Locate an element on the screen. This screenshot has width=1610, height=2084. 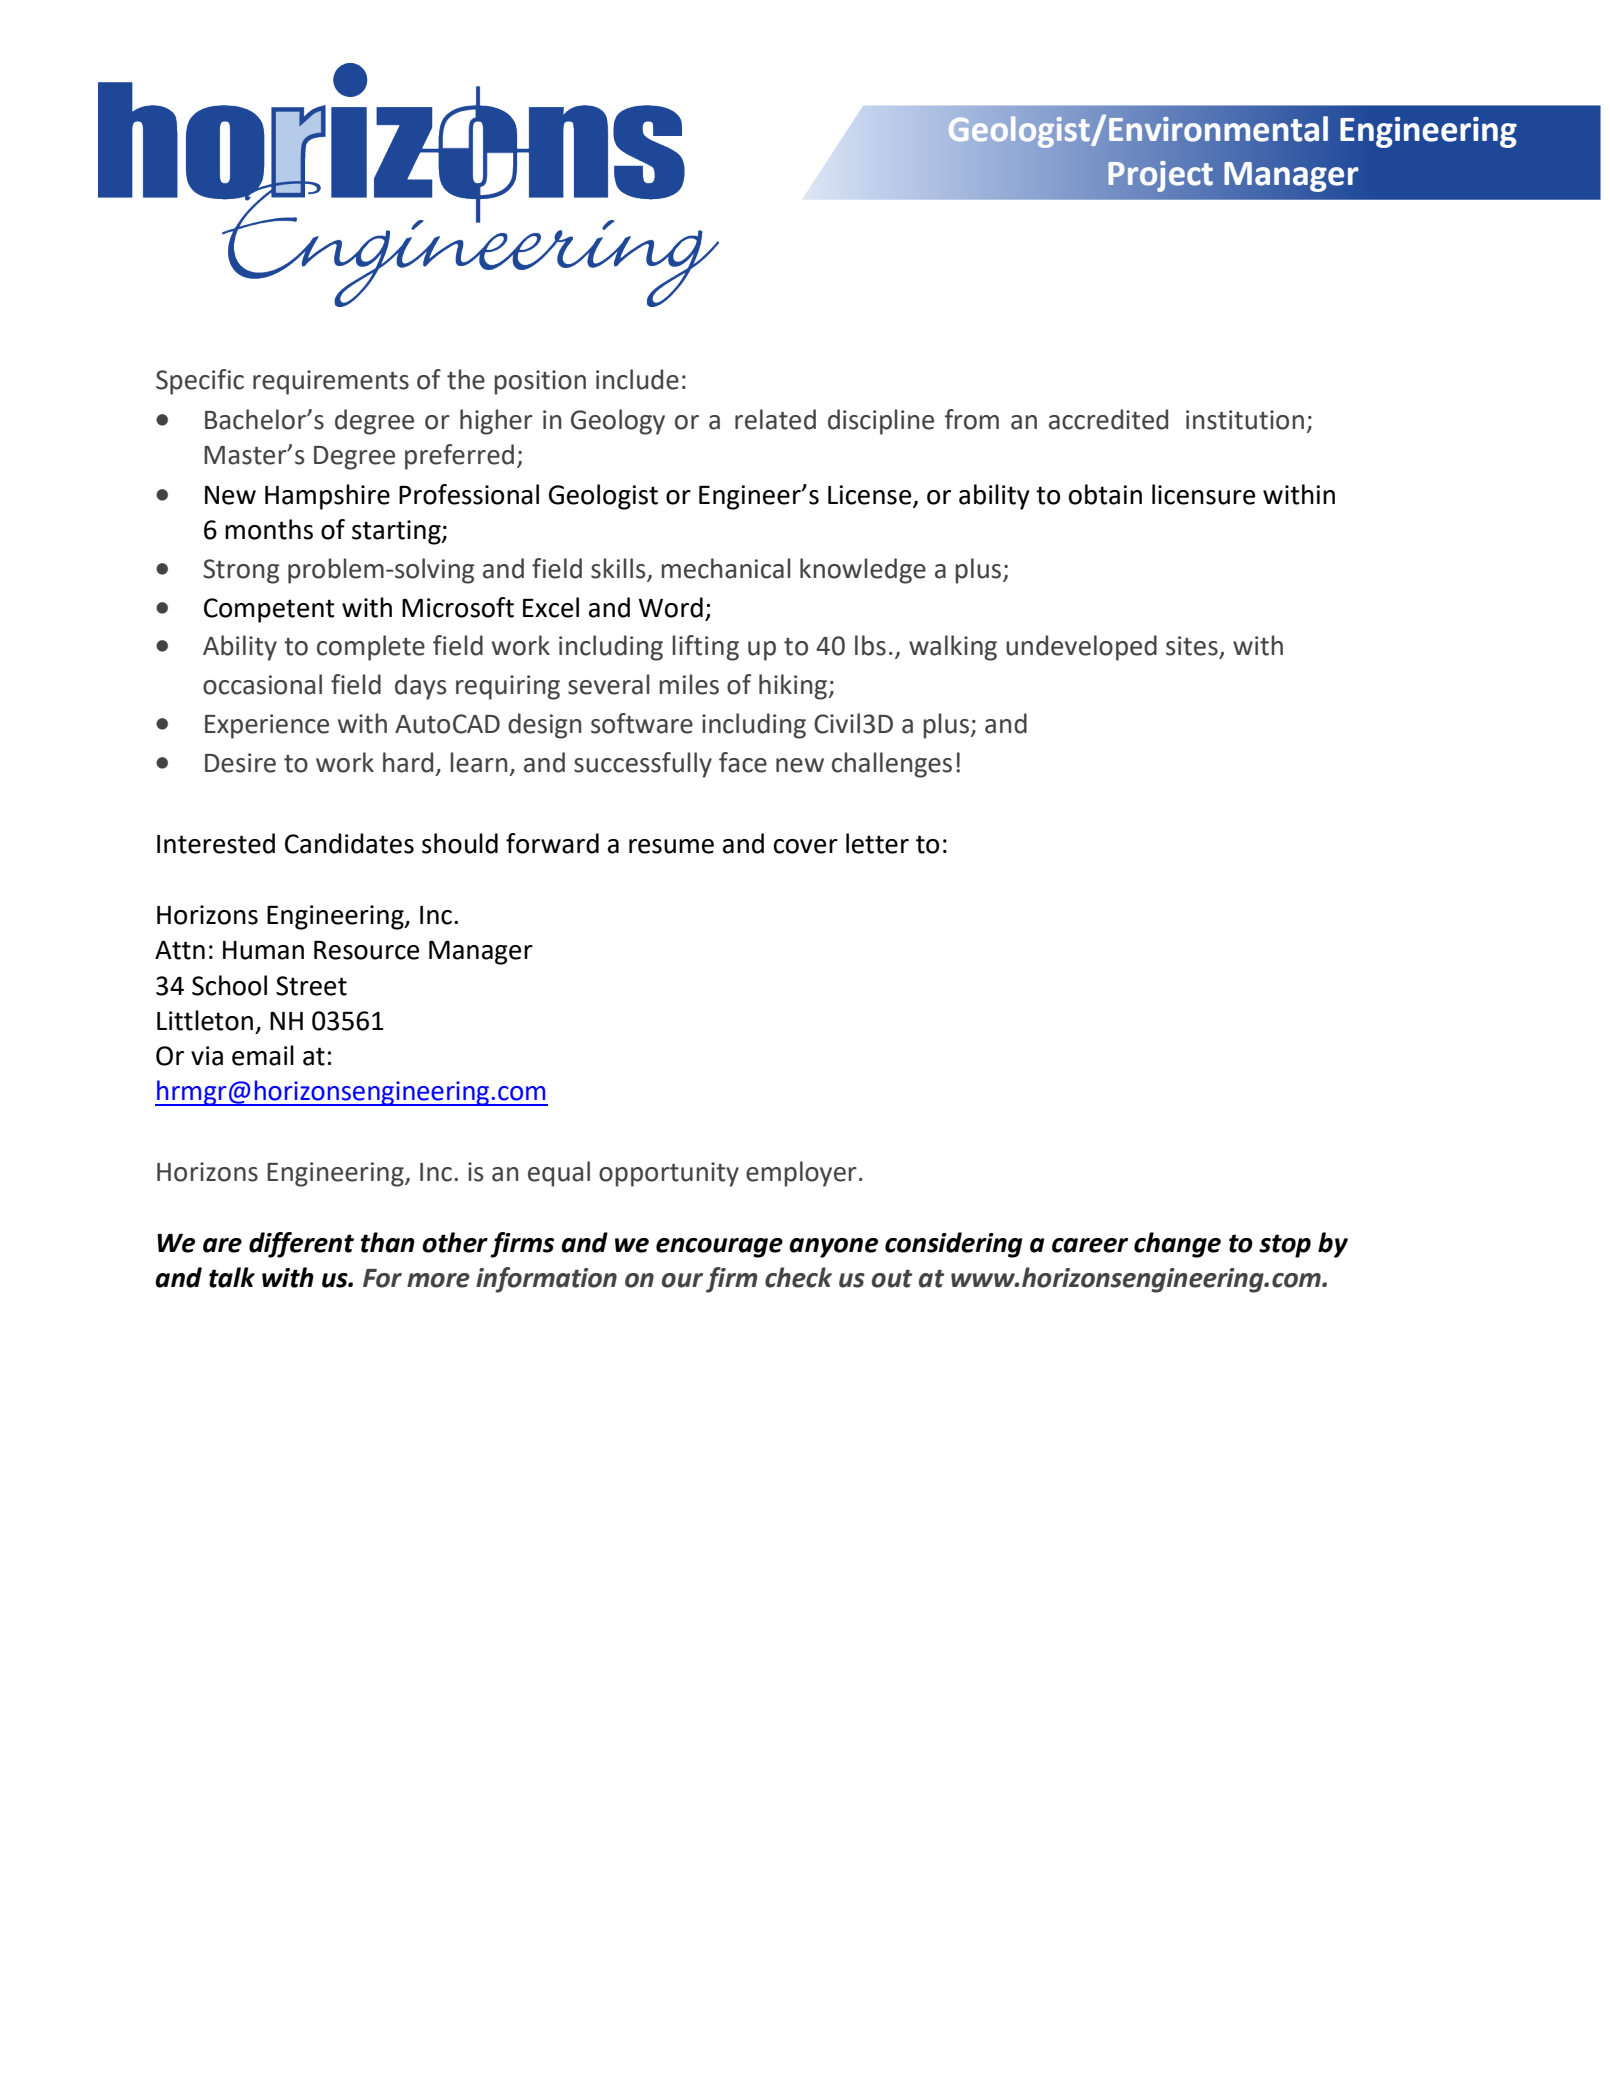
Street is located at coordinates (311, 986).
